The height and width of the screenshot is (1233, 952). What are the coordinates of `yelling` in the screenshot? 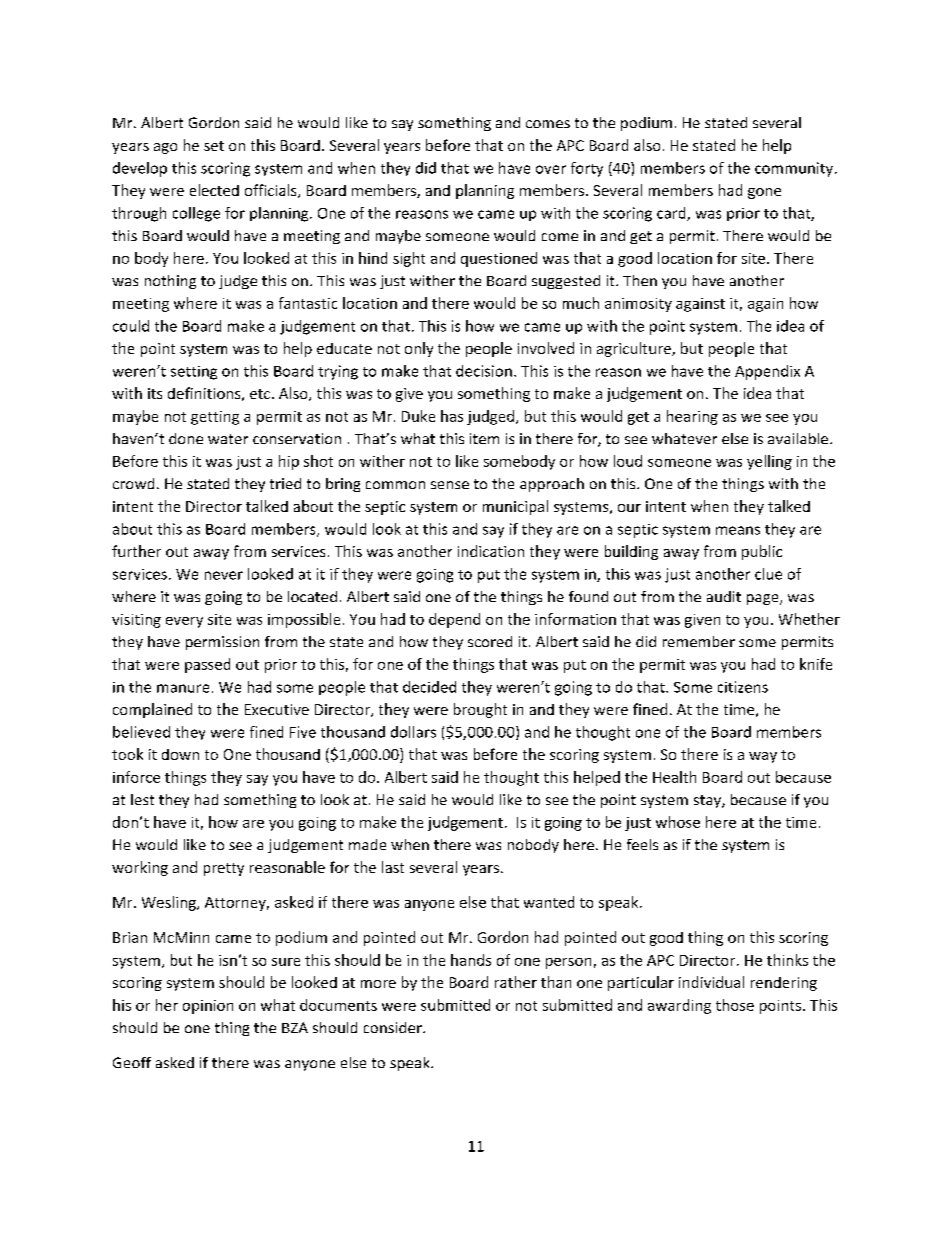 It's located at (769, 462).
